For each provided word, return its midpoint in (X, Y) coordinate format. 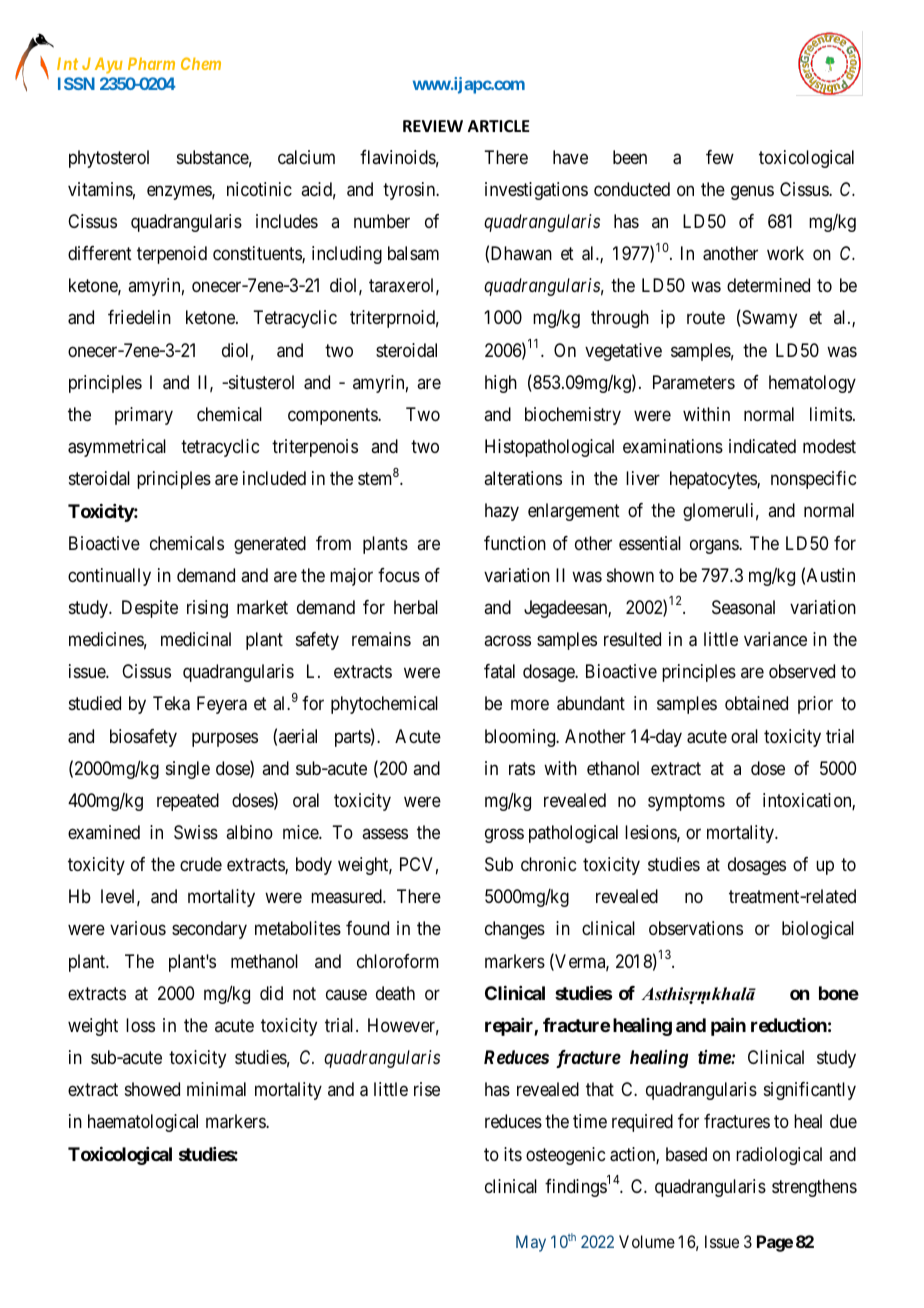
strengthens (814, 1188)
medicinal (196, 639)
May (531, 1243)
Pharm (151, 63)
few (720, 157)
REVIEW (433, 126)
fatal (499, 671)
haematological (143, 1123)
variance (775, 639)
